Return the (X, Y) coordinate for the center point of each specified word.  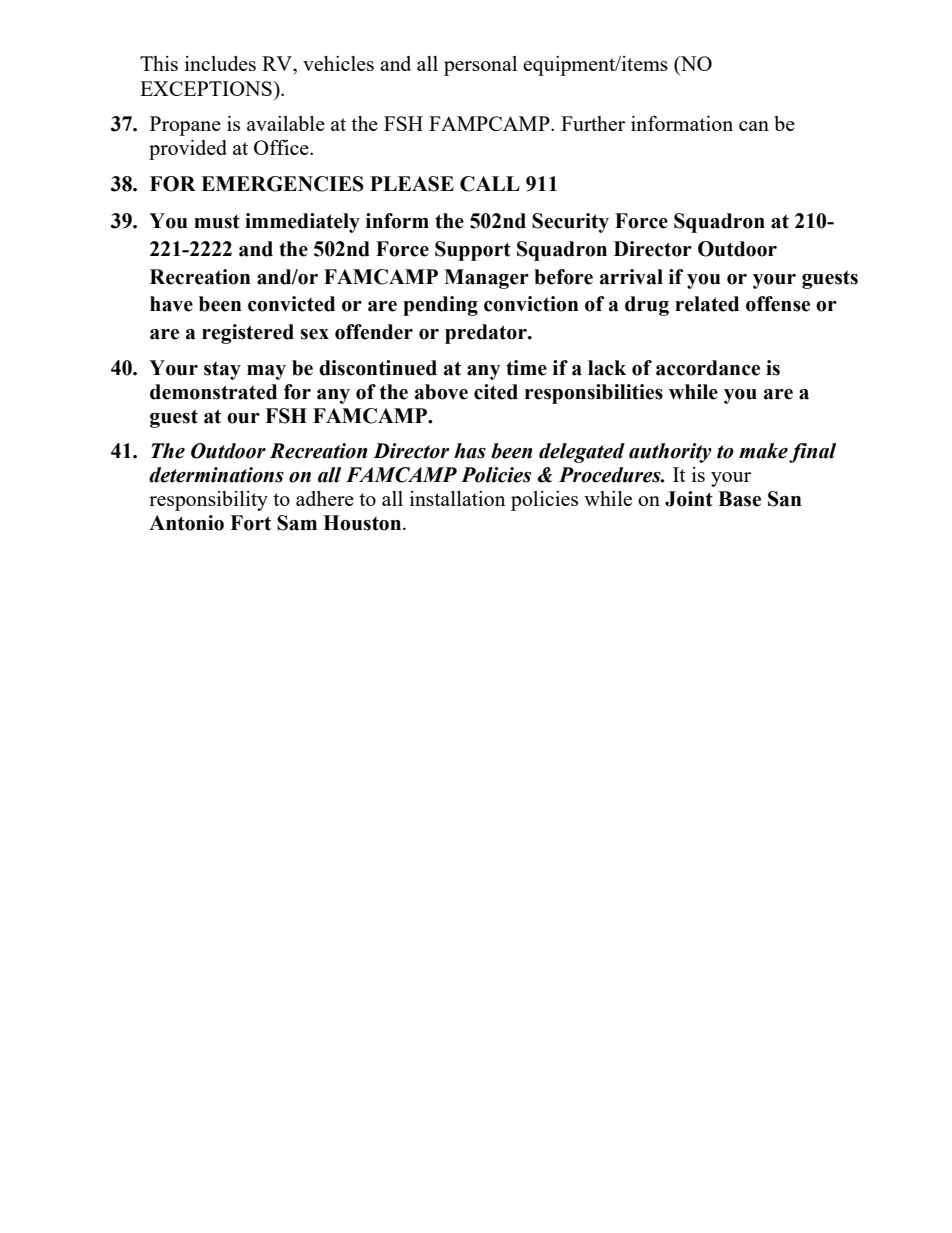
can (754, 126)
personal (480, 66)
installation (458, 498)
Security (570, 223)
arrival (631, 277)
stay (222, 371)
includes (220, 63)
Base (739, 499)
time (526, 368)
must (217, 221)
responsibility (208, 501)
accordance (708, 368)
